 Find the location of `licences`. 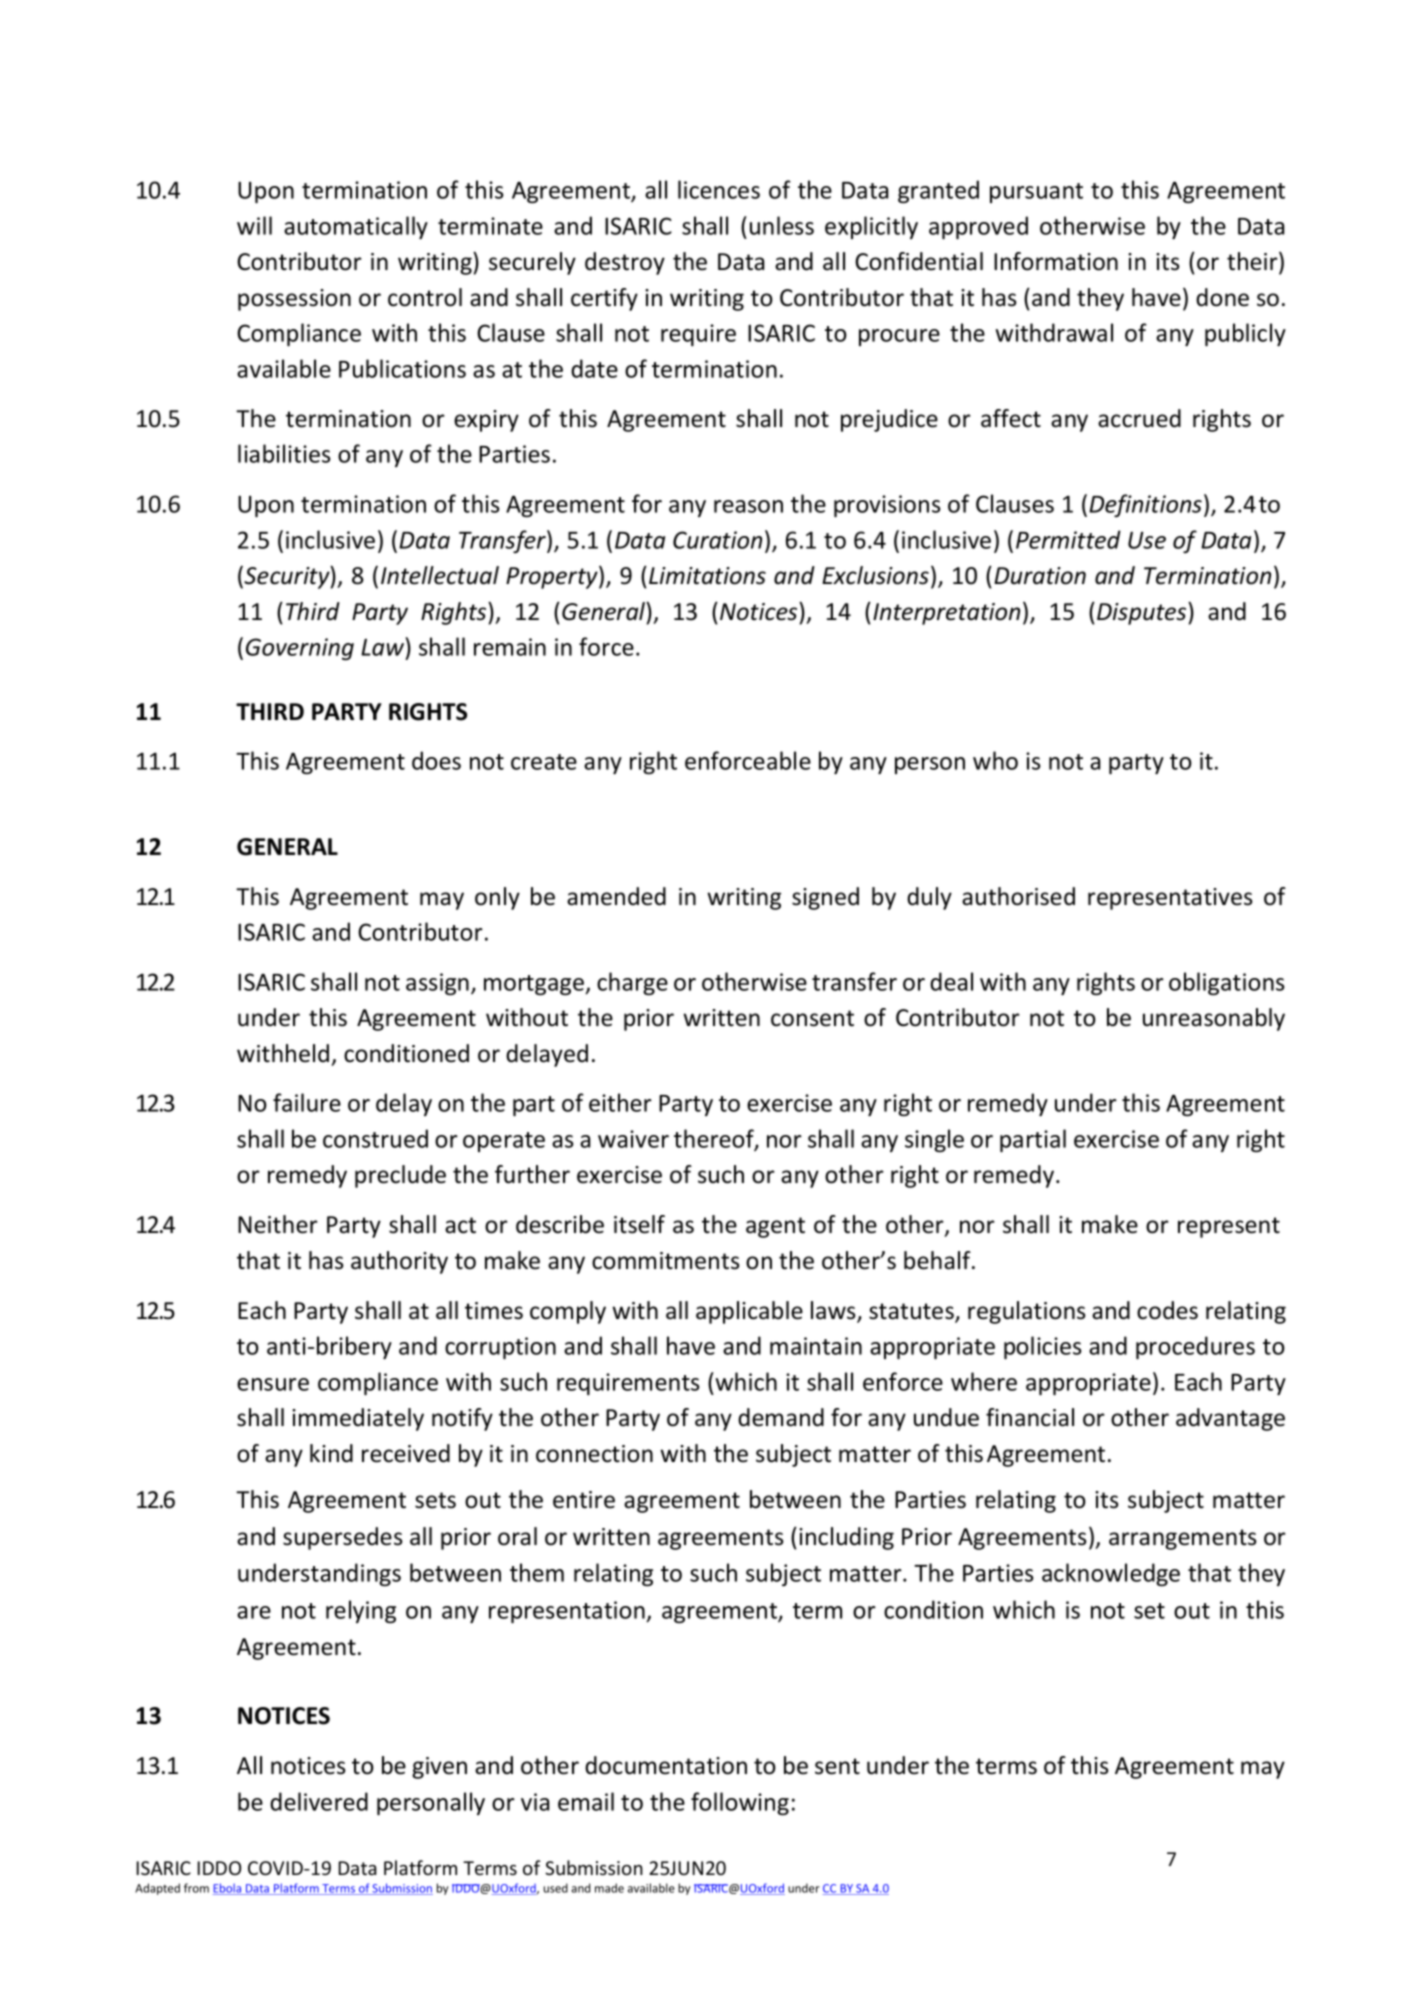

licences is located at coordinates (719, 189).
